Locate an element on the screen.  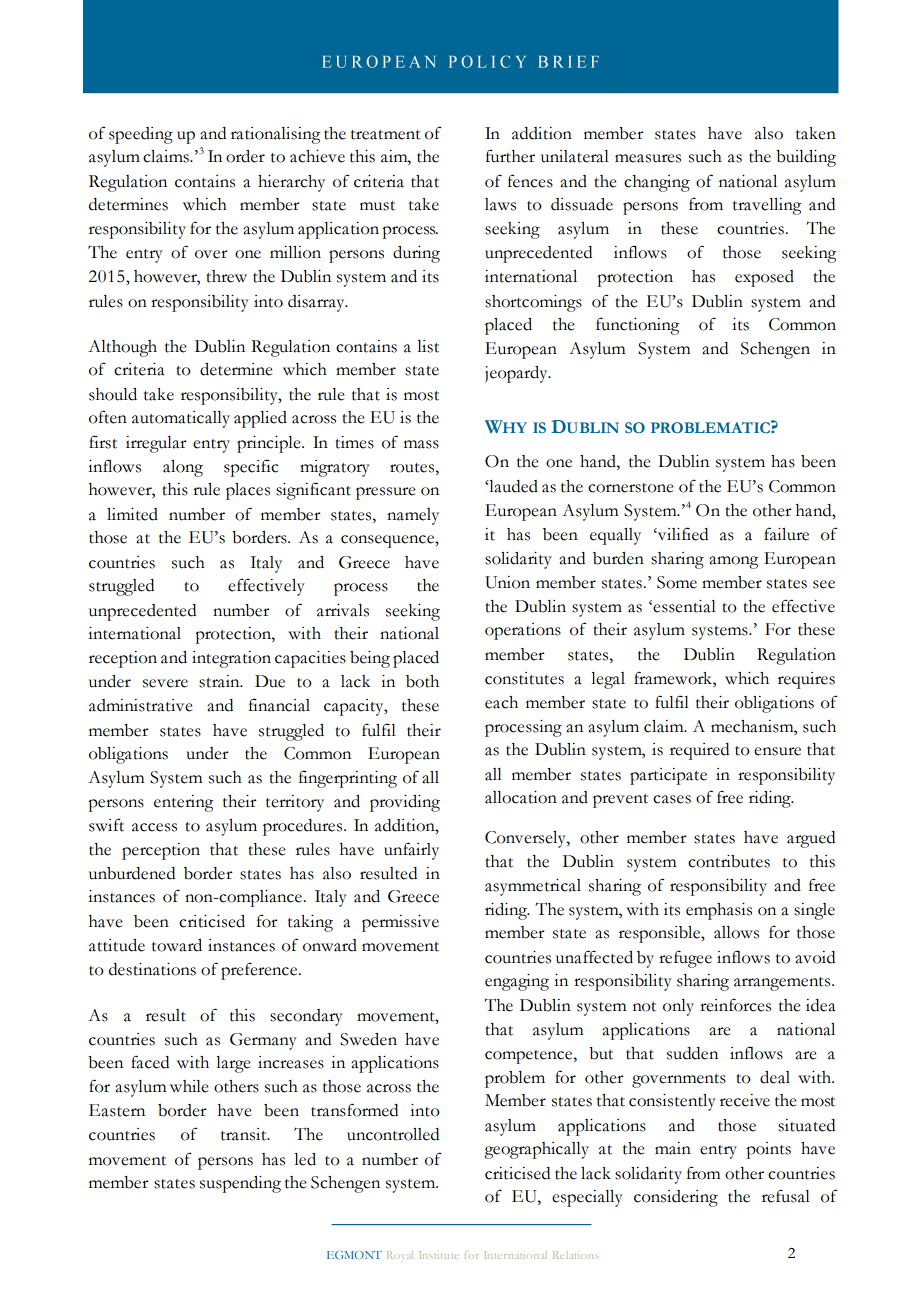
unfairly is located at coordinates (411, 851).
